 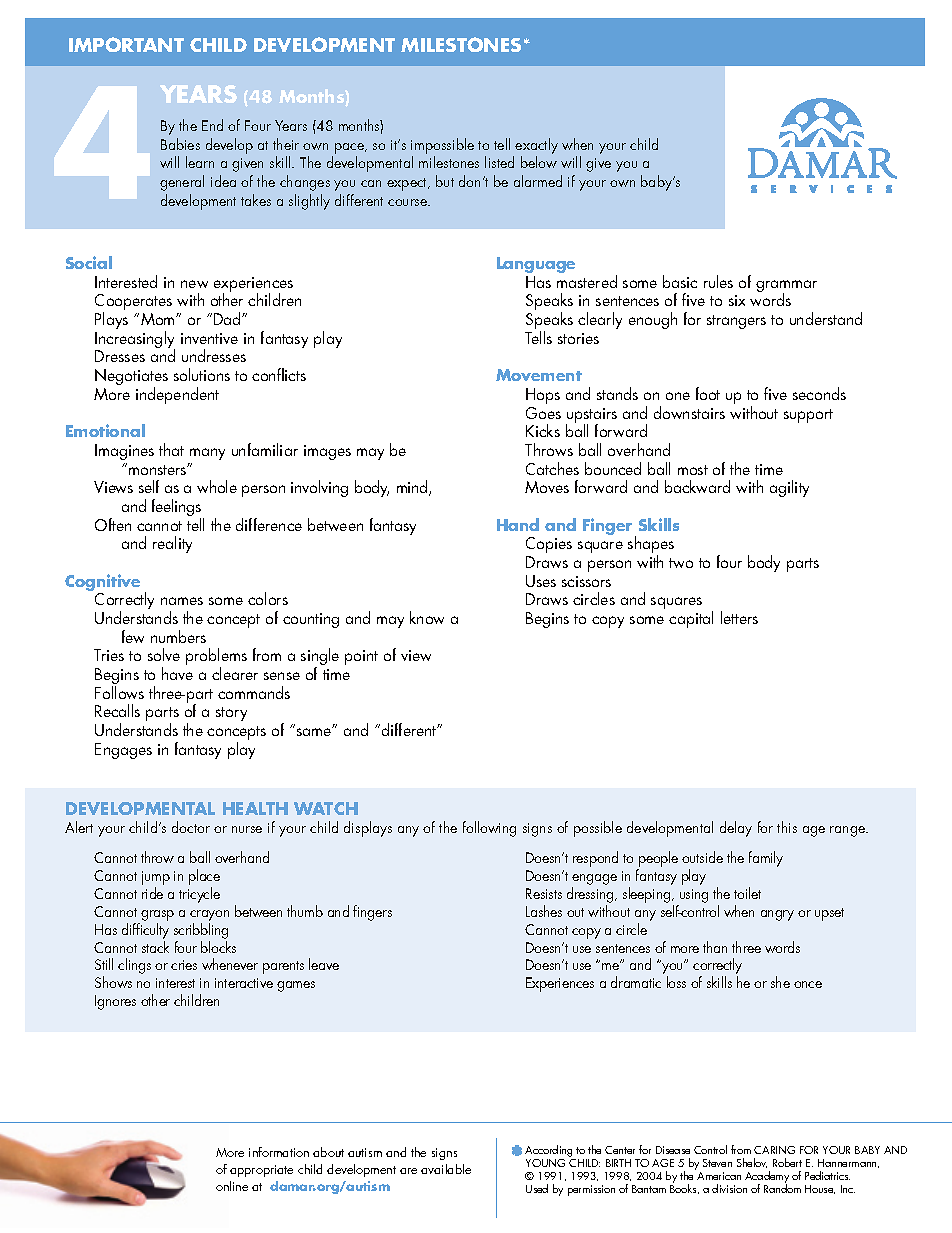 What do you see at coordinates (232, 1186) in the screenshot?
I see `online` at bounding box center [232, 1186].
